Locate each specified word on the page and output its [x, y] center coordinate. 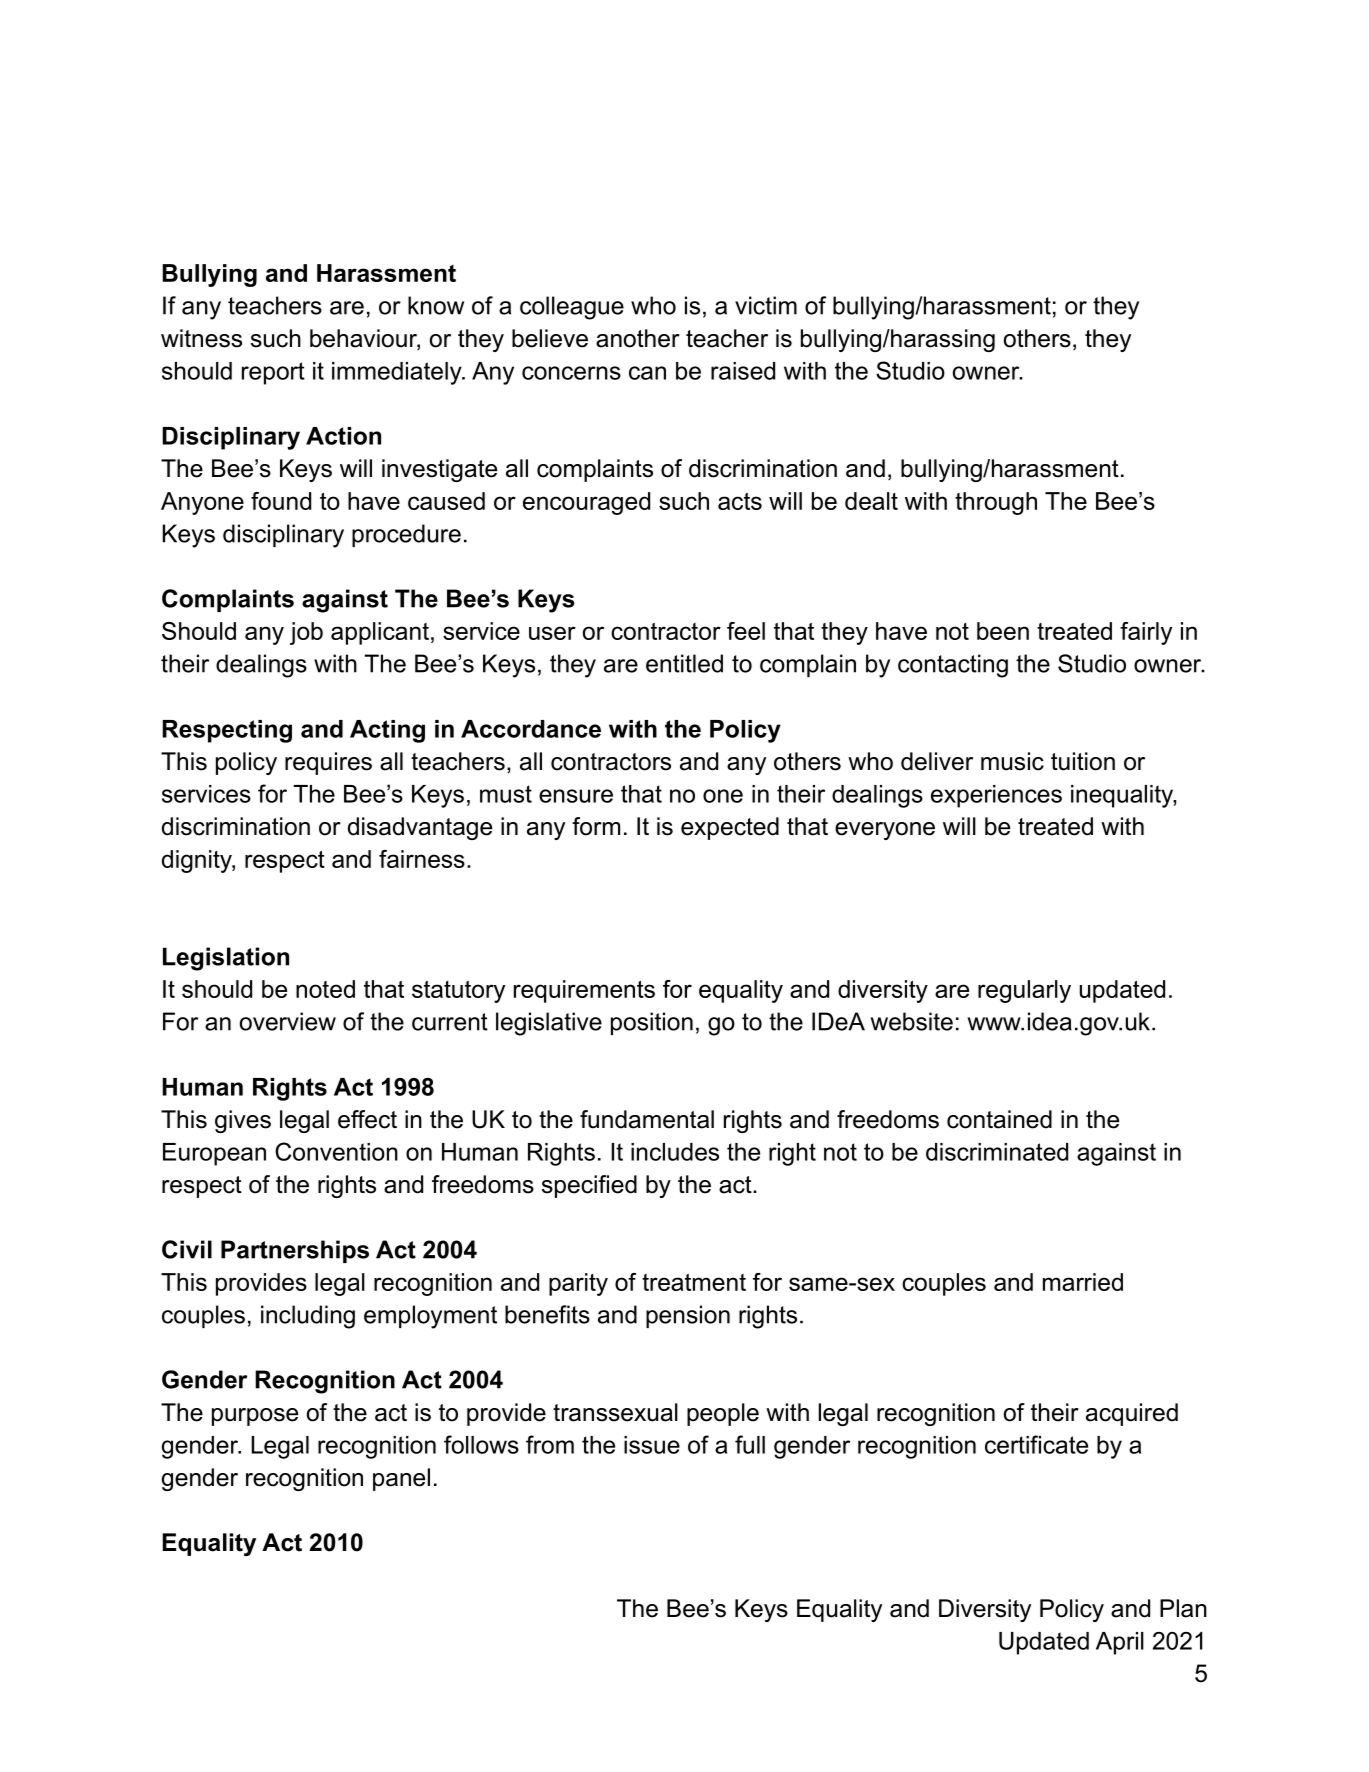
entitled [684, 663]
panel [401, 1479]
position [652, 1023]
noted [325, 989]
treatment [694, 1282]
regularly [1024, 991]
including [308, 1317]
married [1083, 1282]
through [996, 503]
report [273, 373]
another [638, 338]
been [1003, 631]
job [306, 633]
